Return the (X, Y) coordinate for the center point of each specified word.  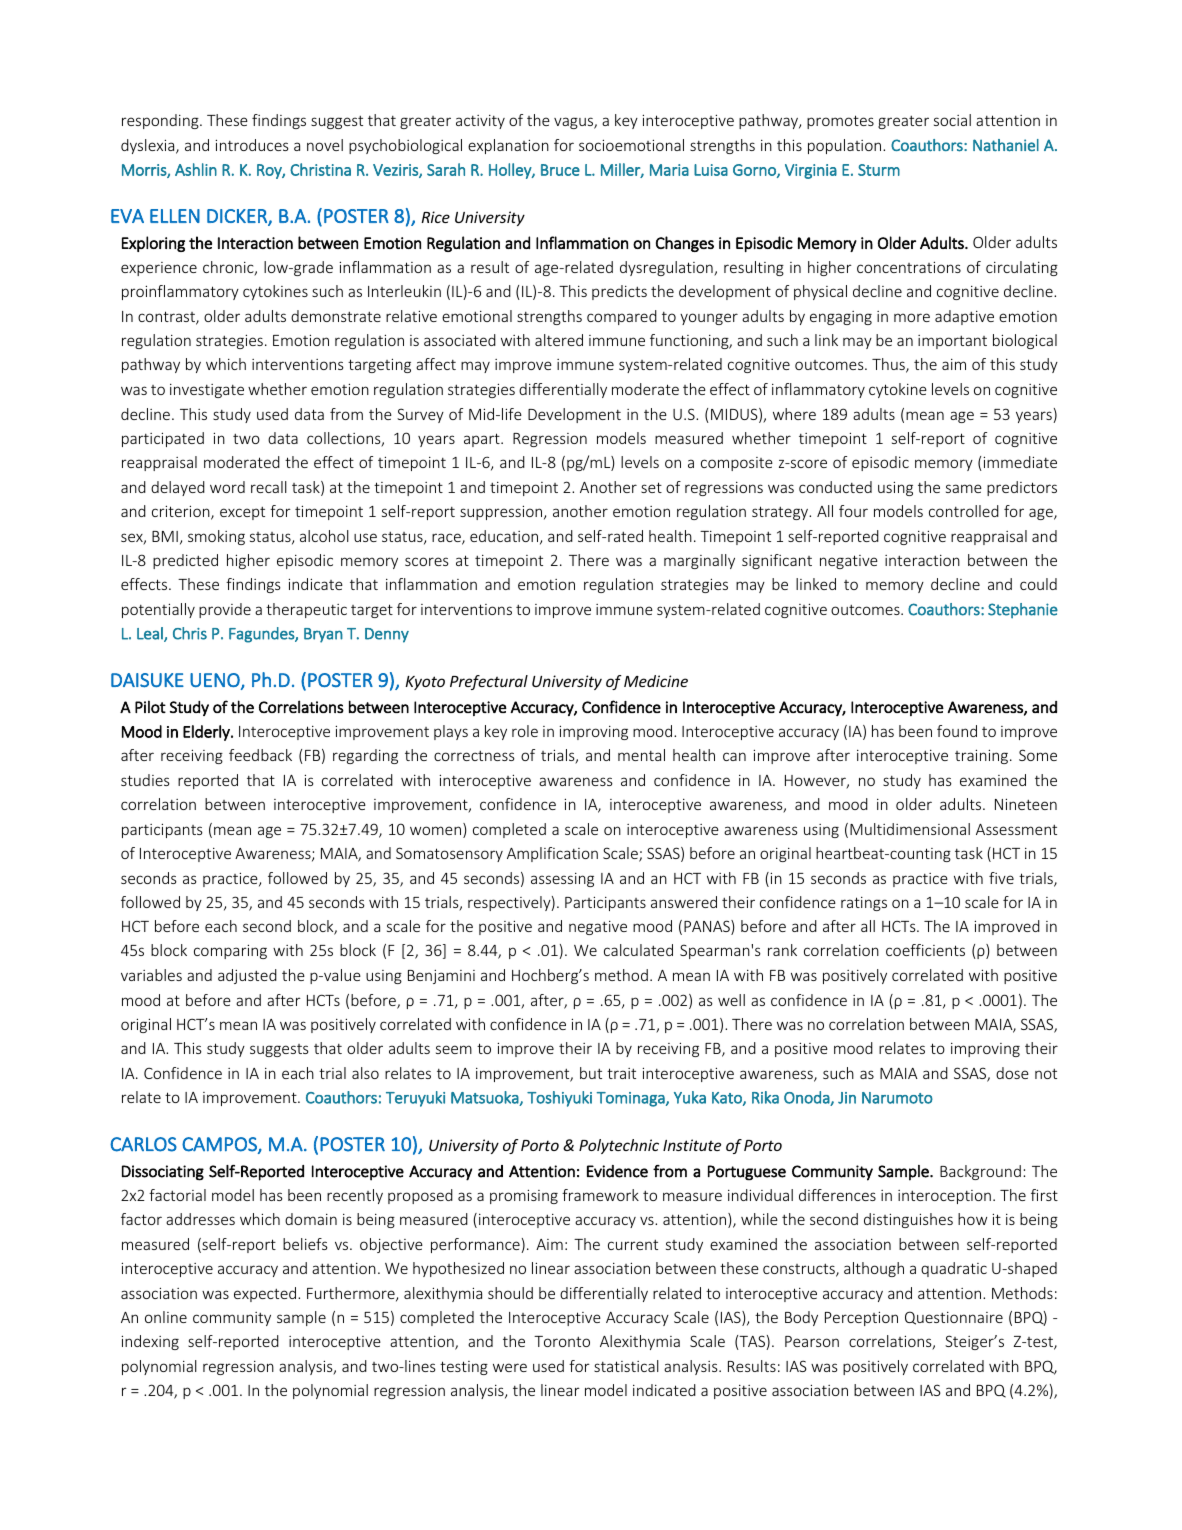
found (957, 731)
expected (266, 1294)
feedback (260, 755)
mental (641, 755)
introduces (252, 145)
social (952, 120)
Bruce (560, 170)
